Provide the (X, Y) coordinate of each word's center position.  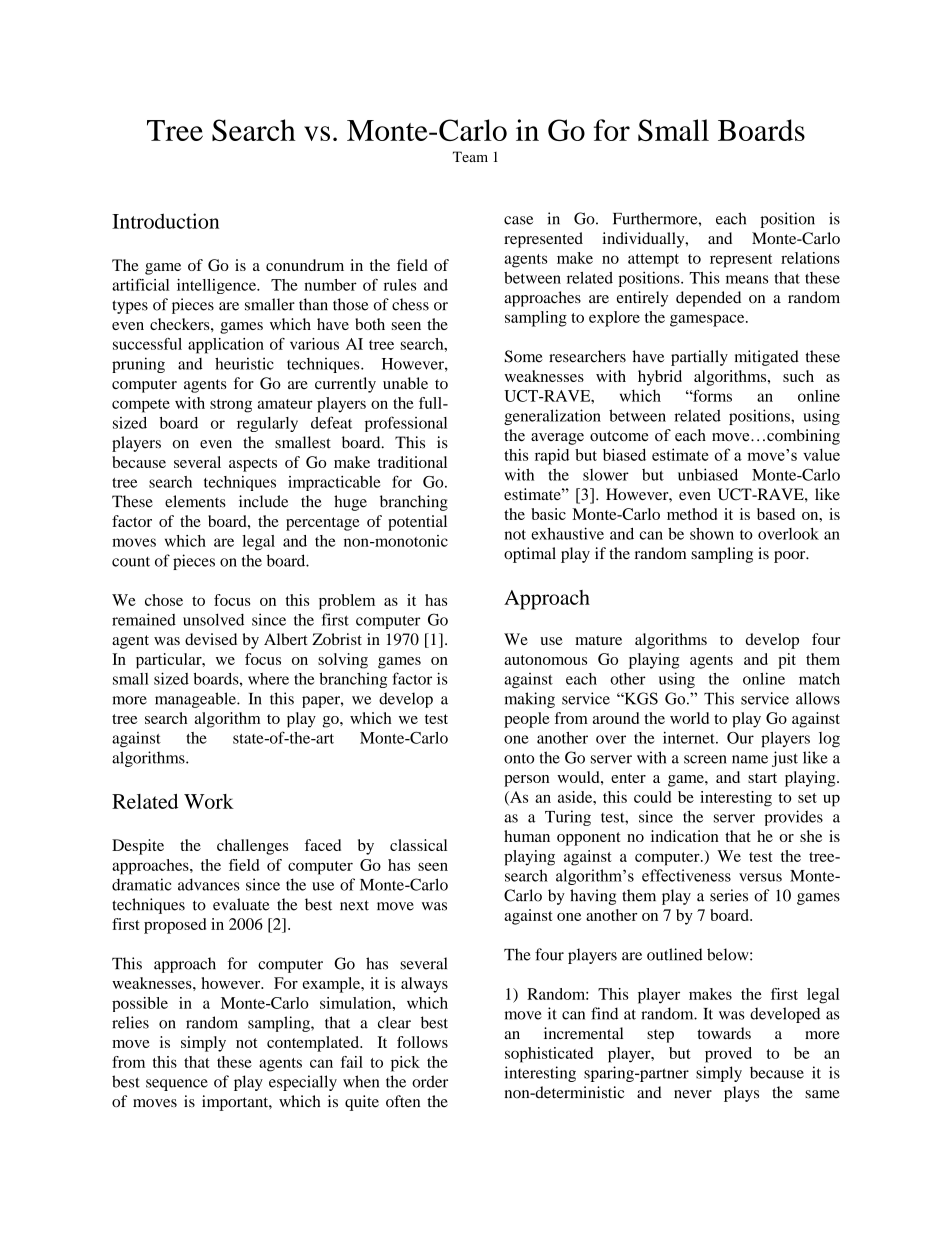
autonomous (545, 660)
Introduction (165, 221)
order (430, 1081)
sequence (177, 1085)
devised (211, 639)
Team (470, 156)
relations (810, 258)
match (819, 679)
